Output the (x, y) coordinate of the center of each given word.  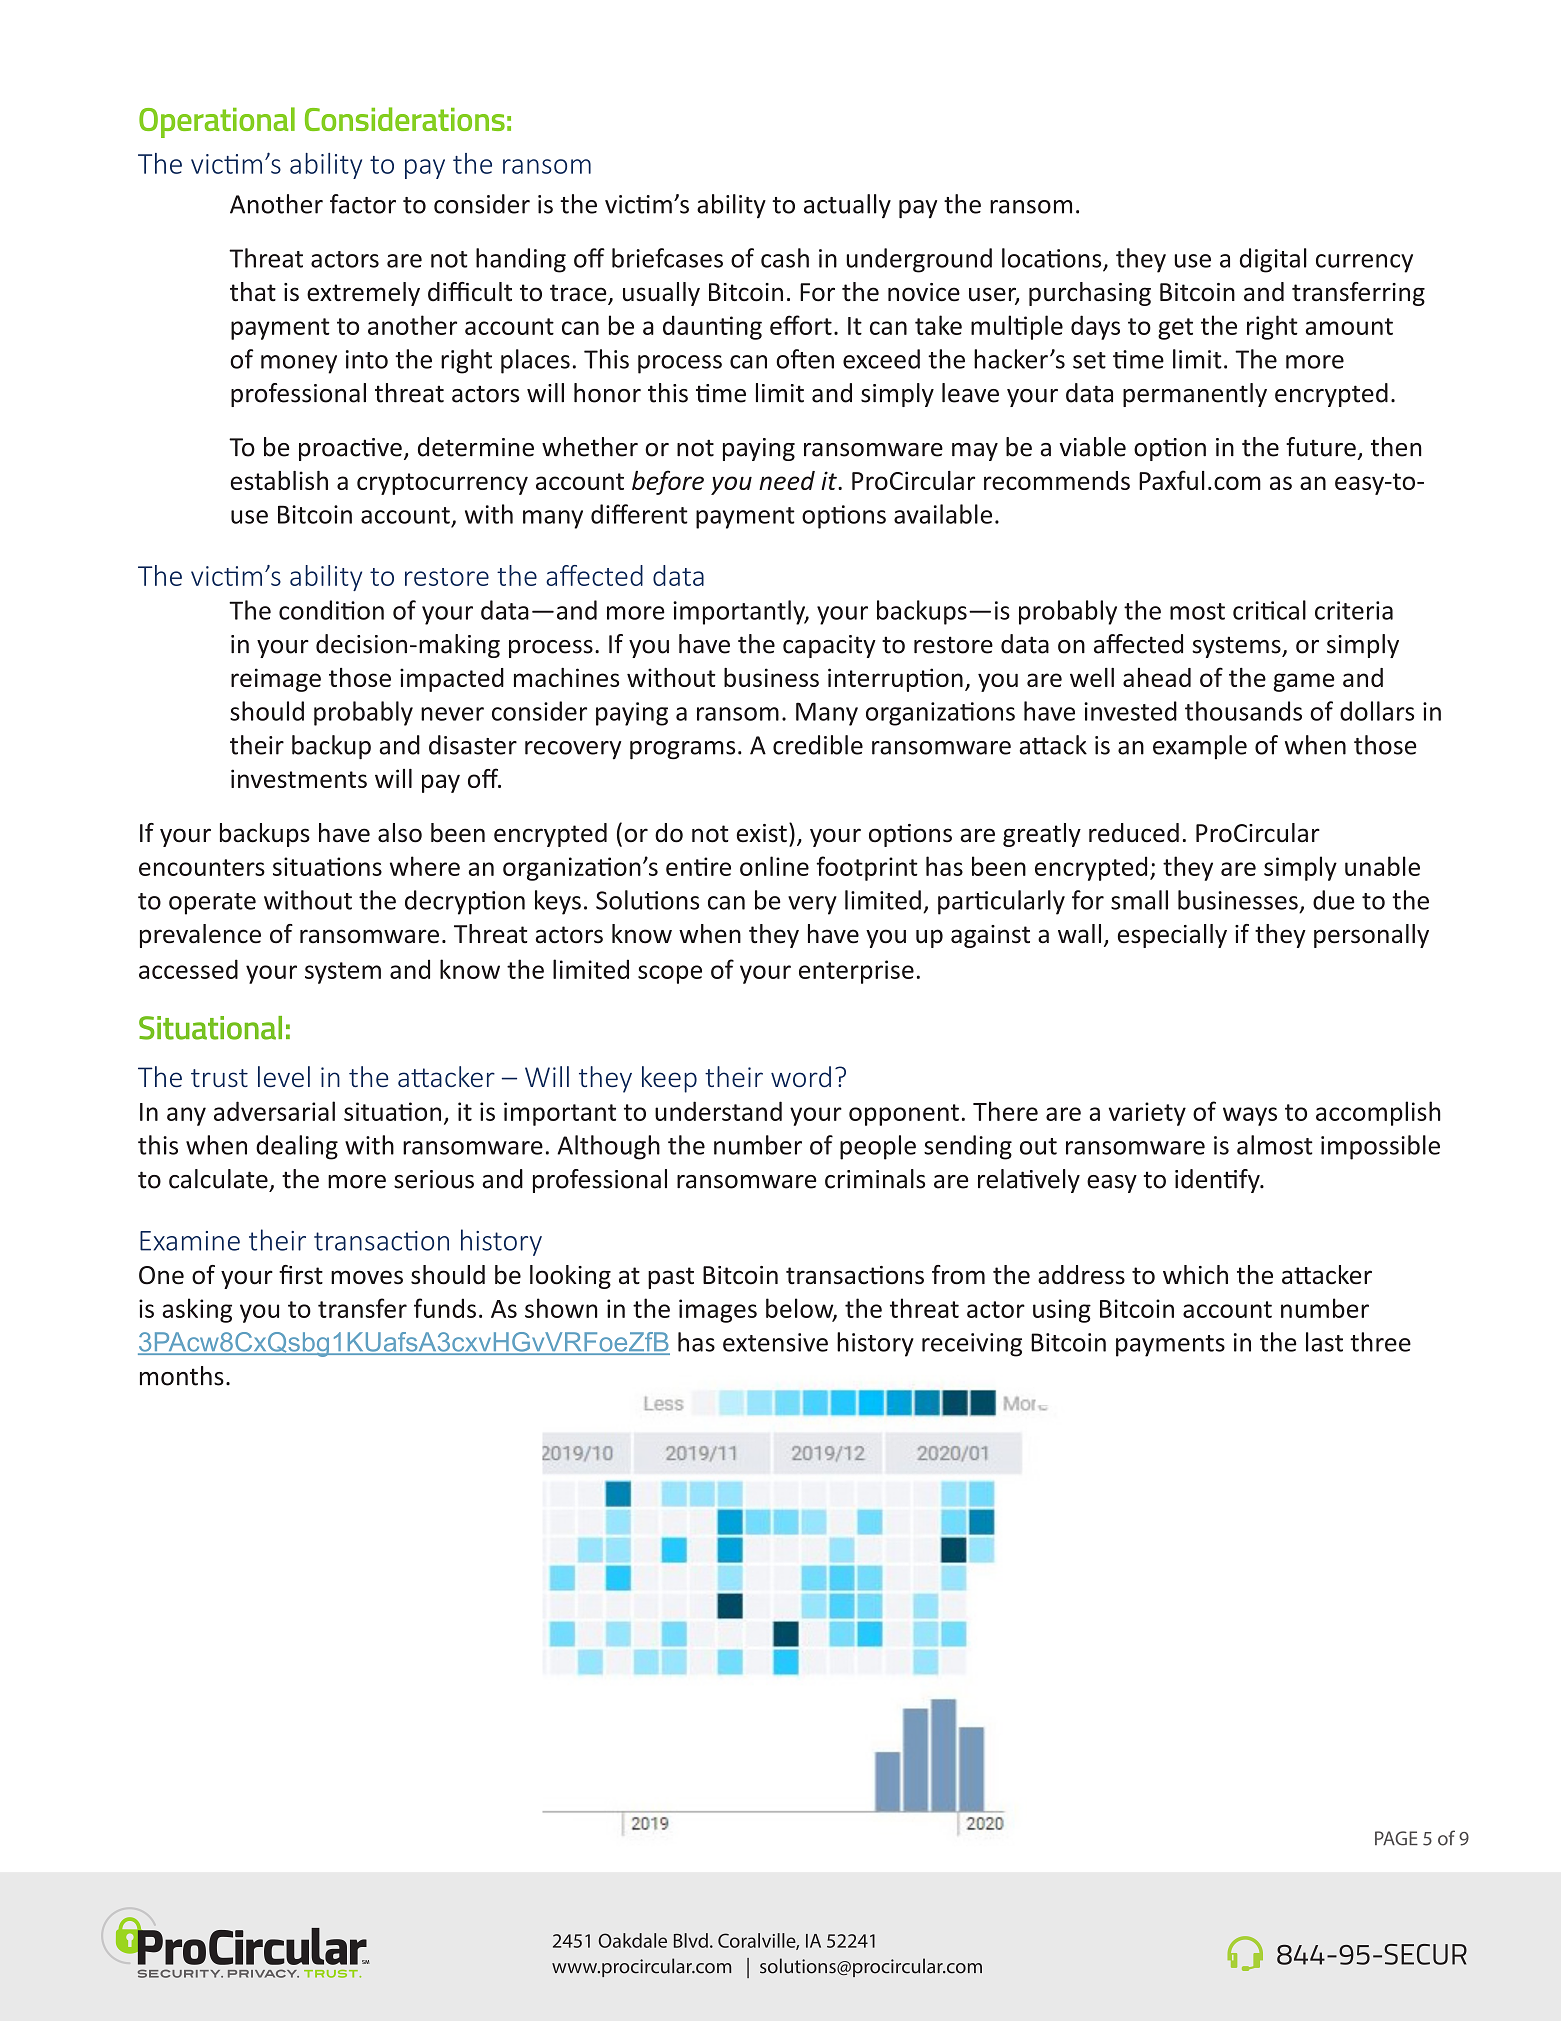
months (182, 1376)
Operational (217, 122)
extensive (775, 1342)
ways (1250, 1116)
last (1324, 1342)
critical (1269, 610)
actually (847, 206)
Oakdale (633, 1940)
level (284, 1076)
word (801, 1076)
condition (331, 610)
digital (1273, 260)
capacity (829, 646)
